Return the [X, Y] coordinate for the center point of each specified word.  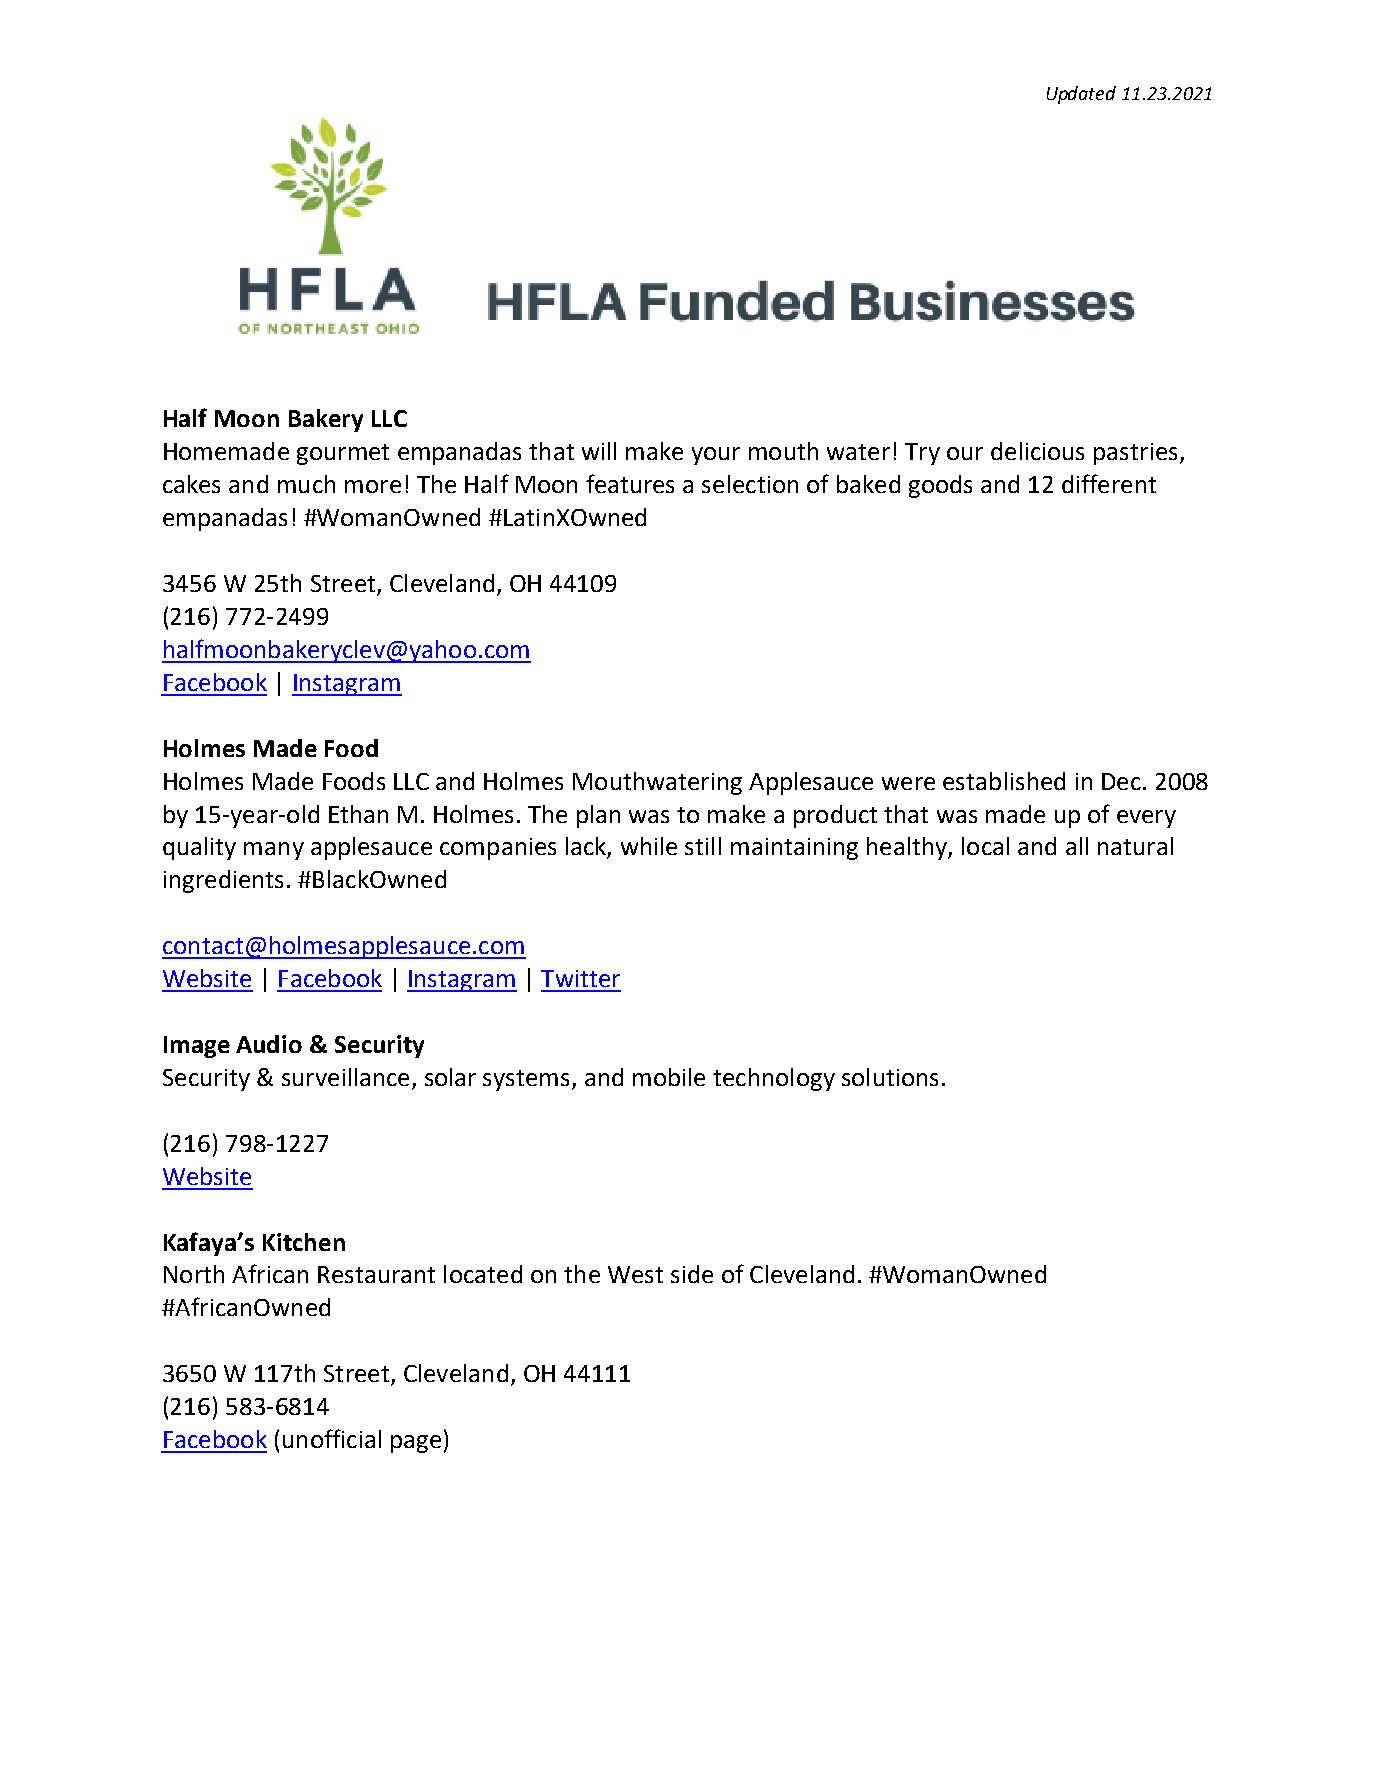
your [716, 456]
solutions [890, 1077]
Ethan [358, 814]
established [1004, 781]
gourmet [343, 454]
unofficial [332, 1438]
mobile [669, 1077]
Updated [1081, 95]
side [692, 1274]
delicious [1037, 451]
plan [598, 816]
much [306, 484]
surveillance [345, 1077]
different [1109, 483]
